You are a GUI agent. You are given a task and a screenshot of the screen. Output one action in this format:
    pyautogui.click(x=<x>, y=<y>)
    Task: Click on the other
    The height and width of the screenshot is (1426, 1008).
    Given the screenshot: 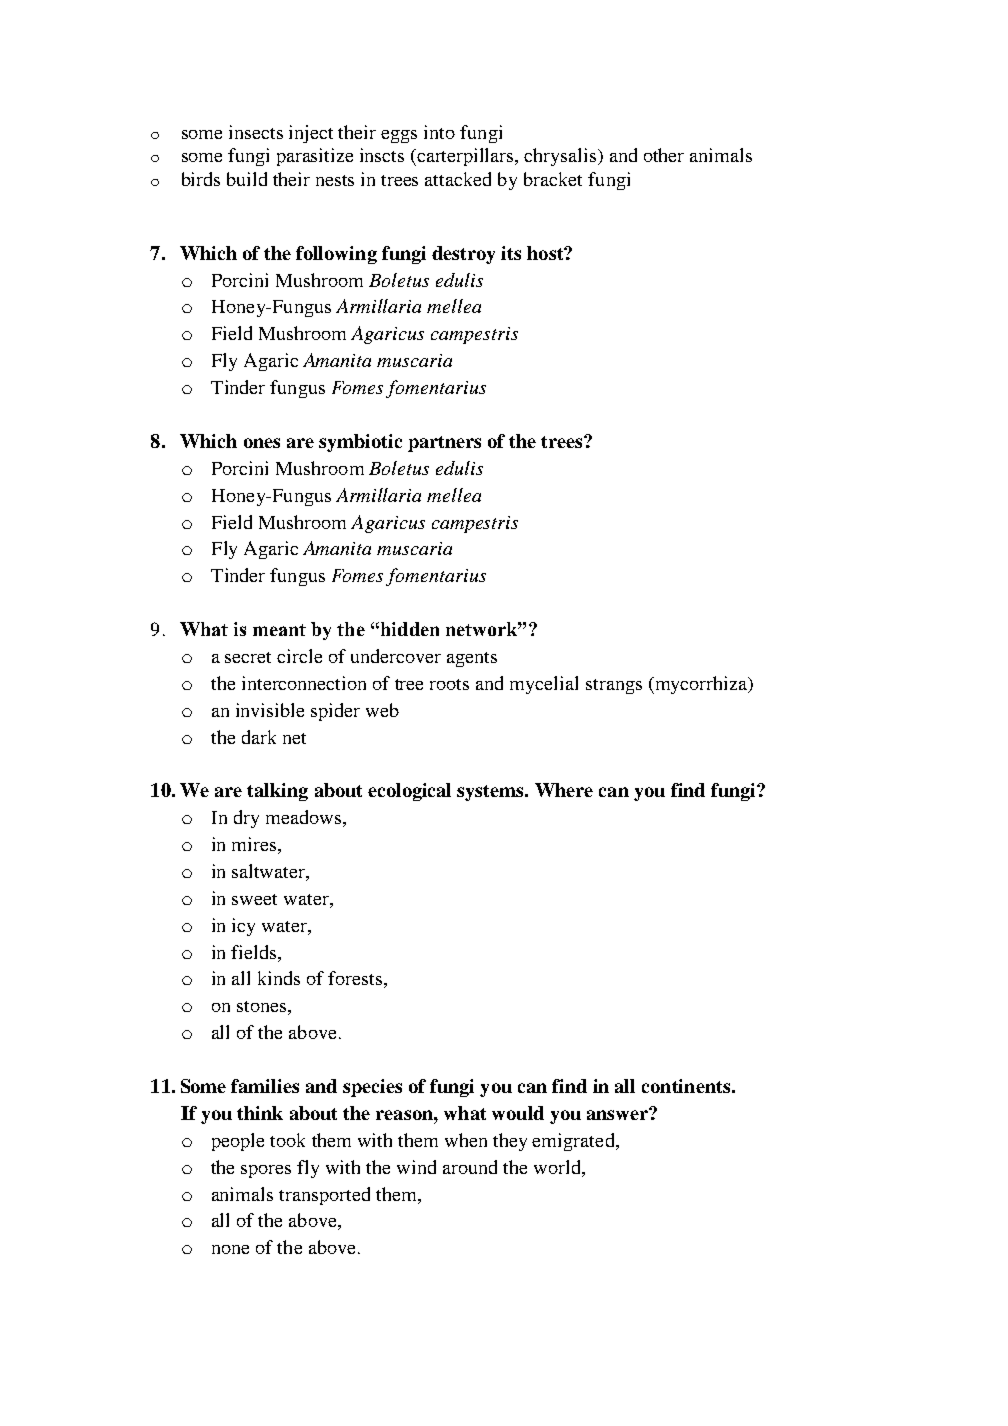 What is the action you would take?
    pyautogui.click(x=664, y=155)
